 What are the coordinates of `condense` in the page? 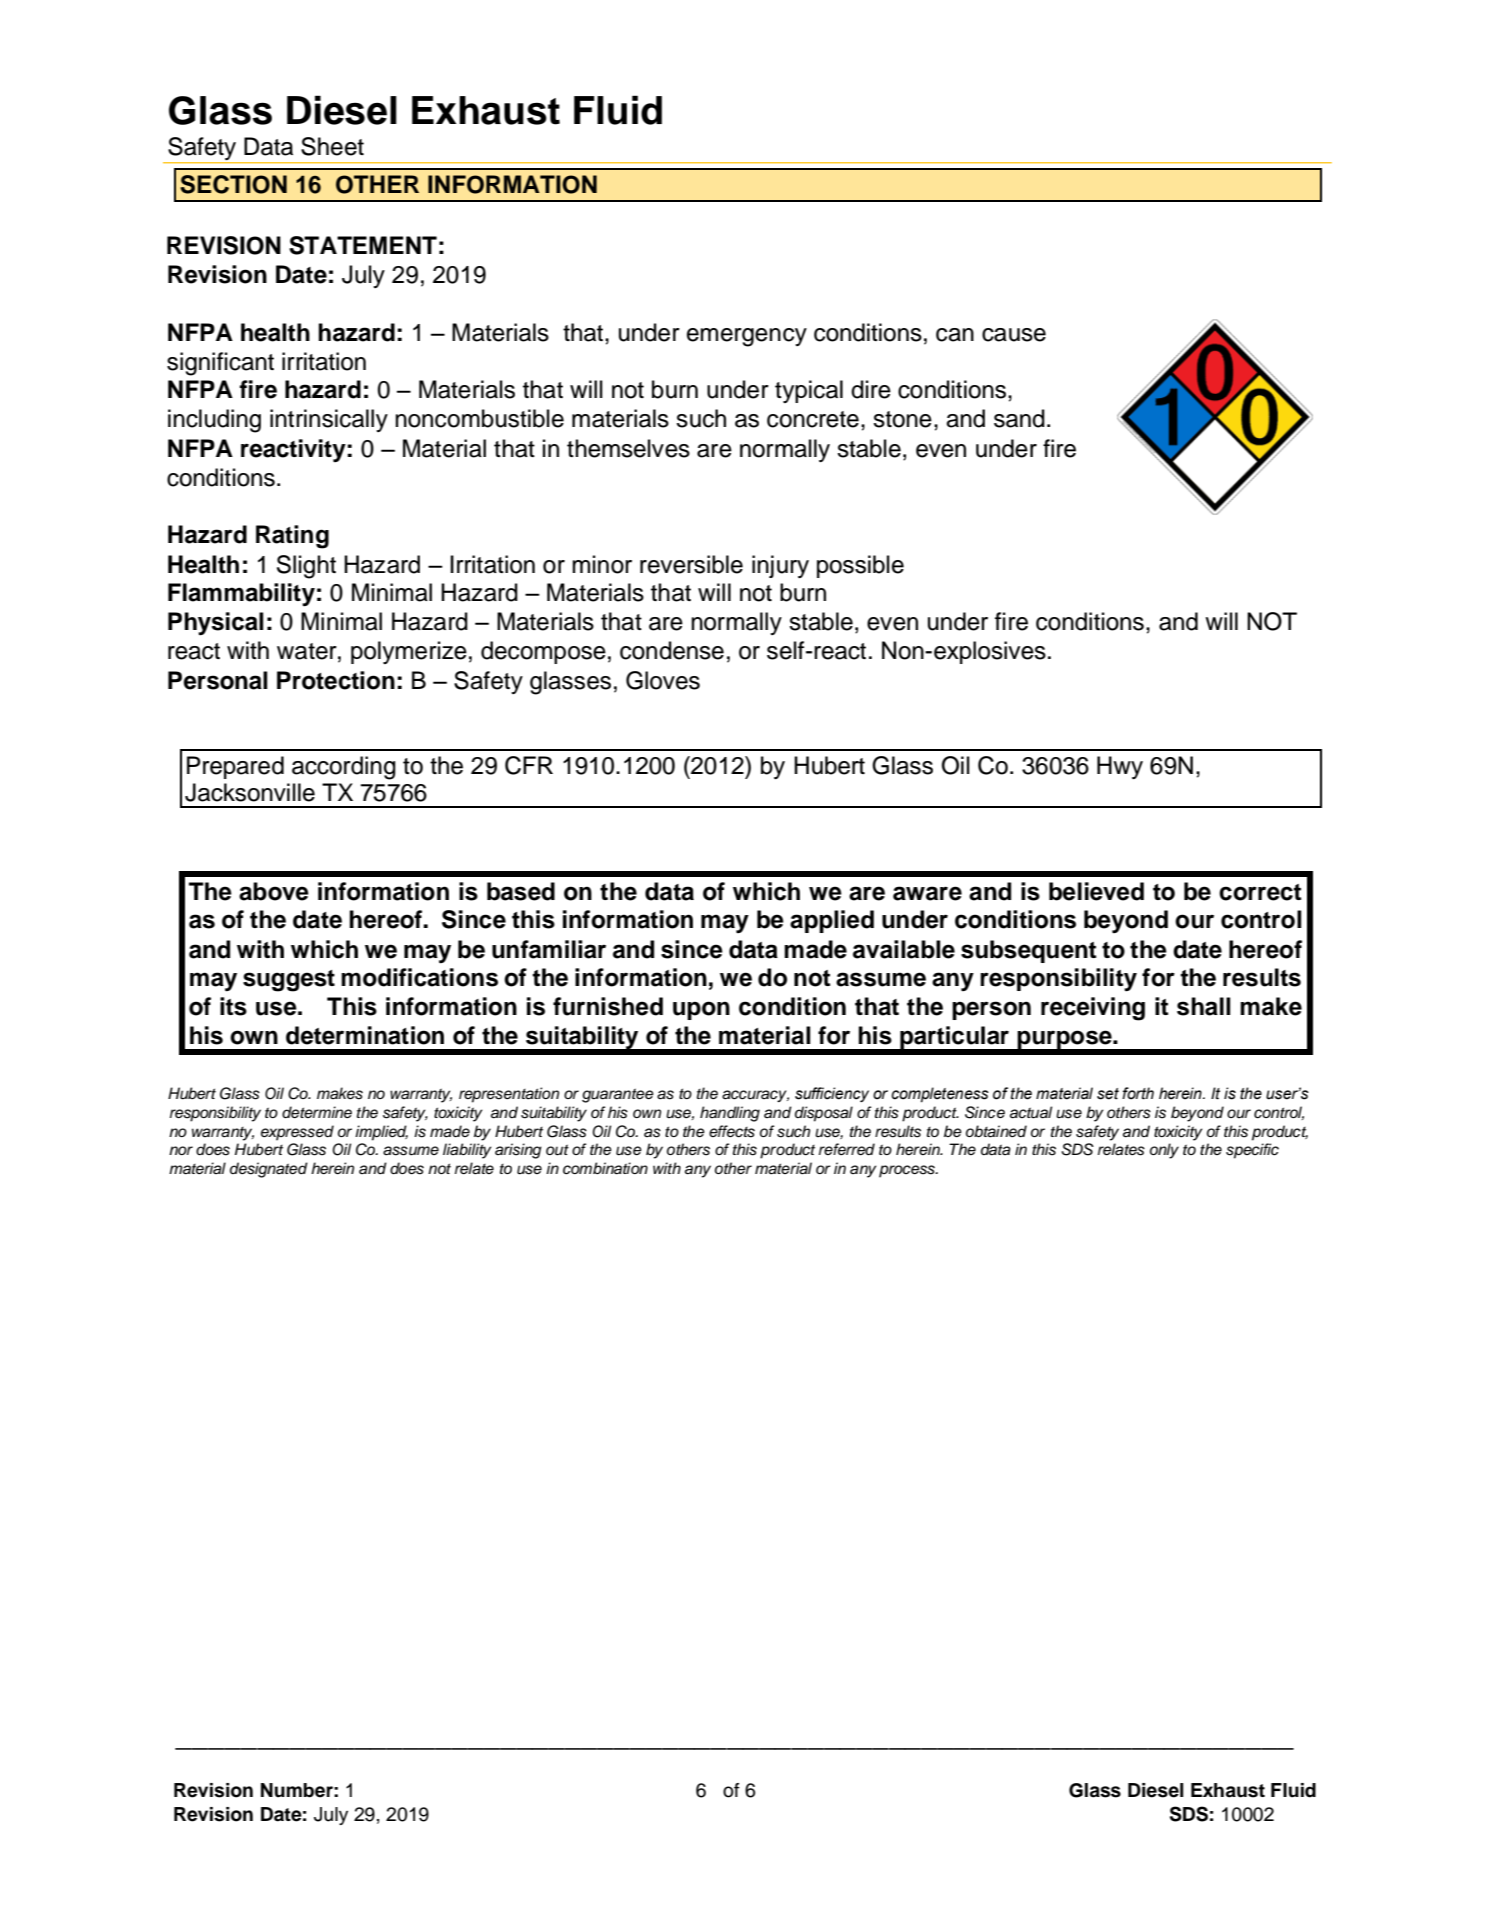 It's located at (672, 650).
